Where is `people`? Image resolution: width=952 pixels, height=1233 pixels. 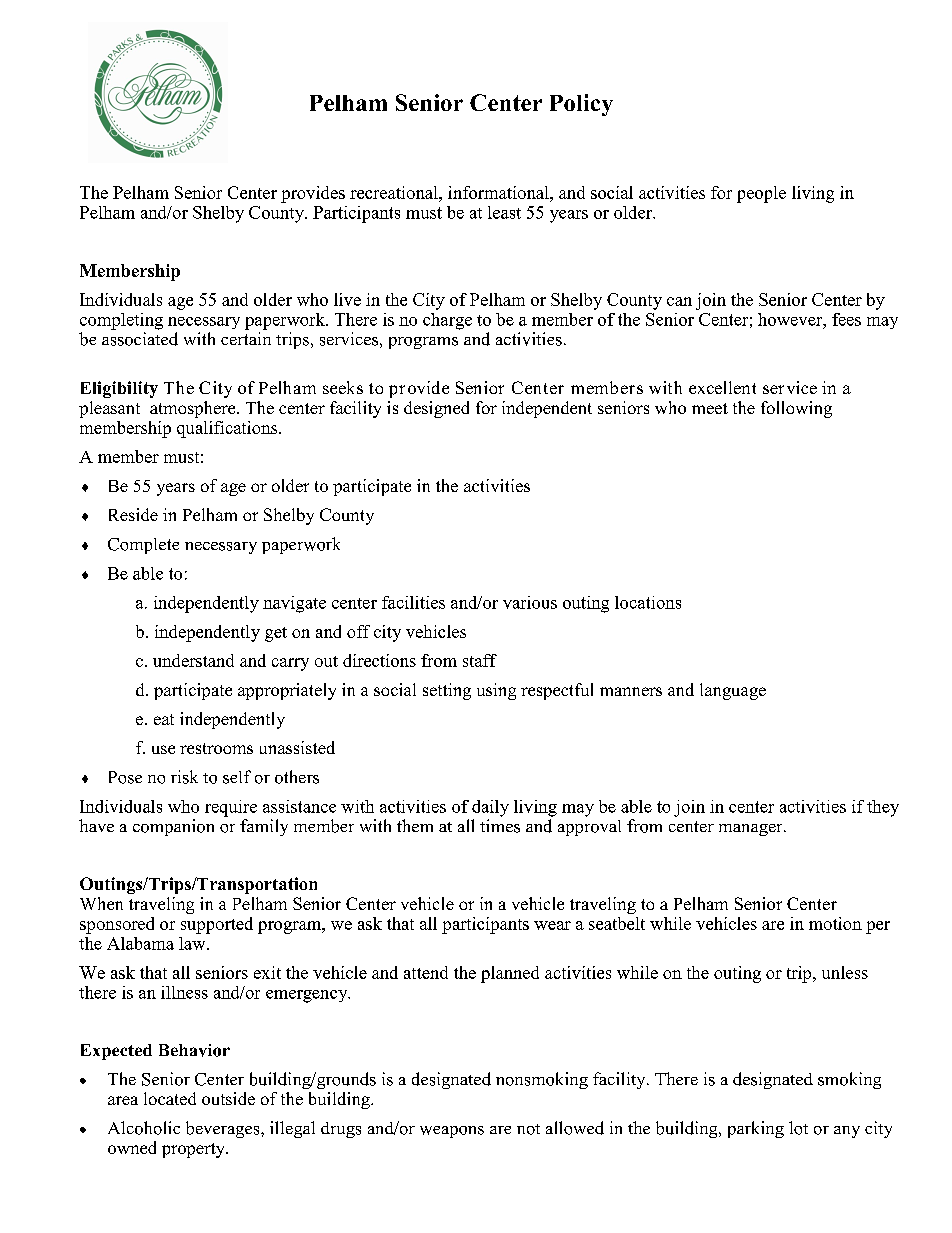 people is located at coordinates (761, 194).
